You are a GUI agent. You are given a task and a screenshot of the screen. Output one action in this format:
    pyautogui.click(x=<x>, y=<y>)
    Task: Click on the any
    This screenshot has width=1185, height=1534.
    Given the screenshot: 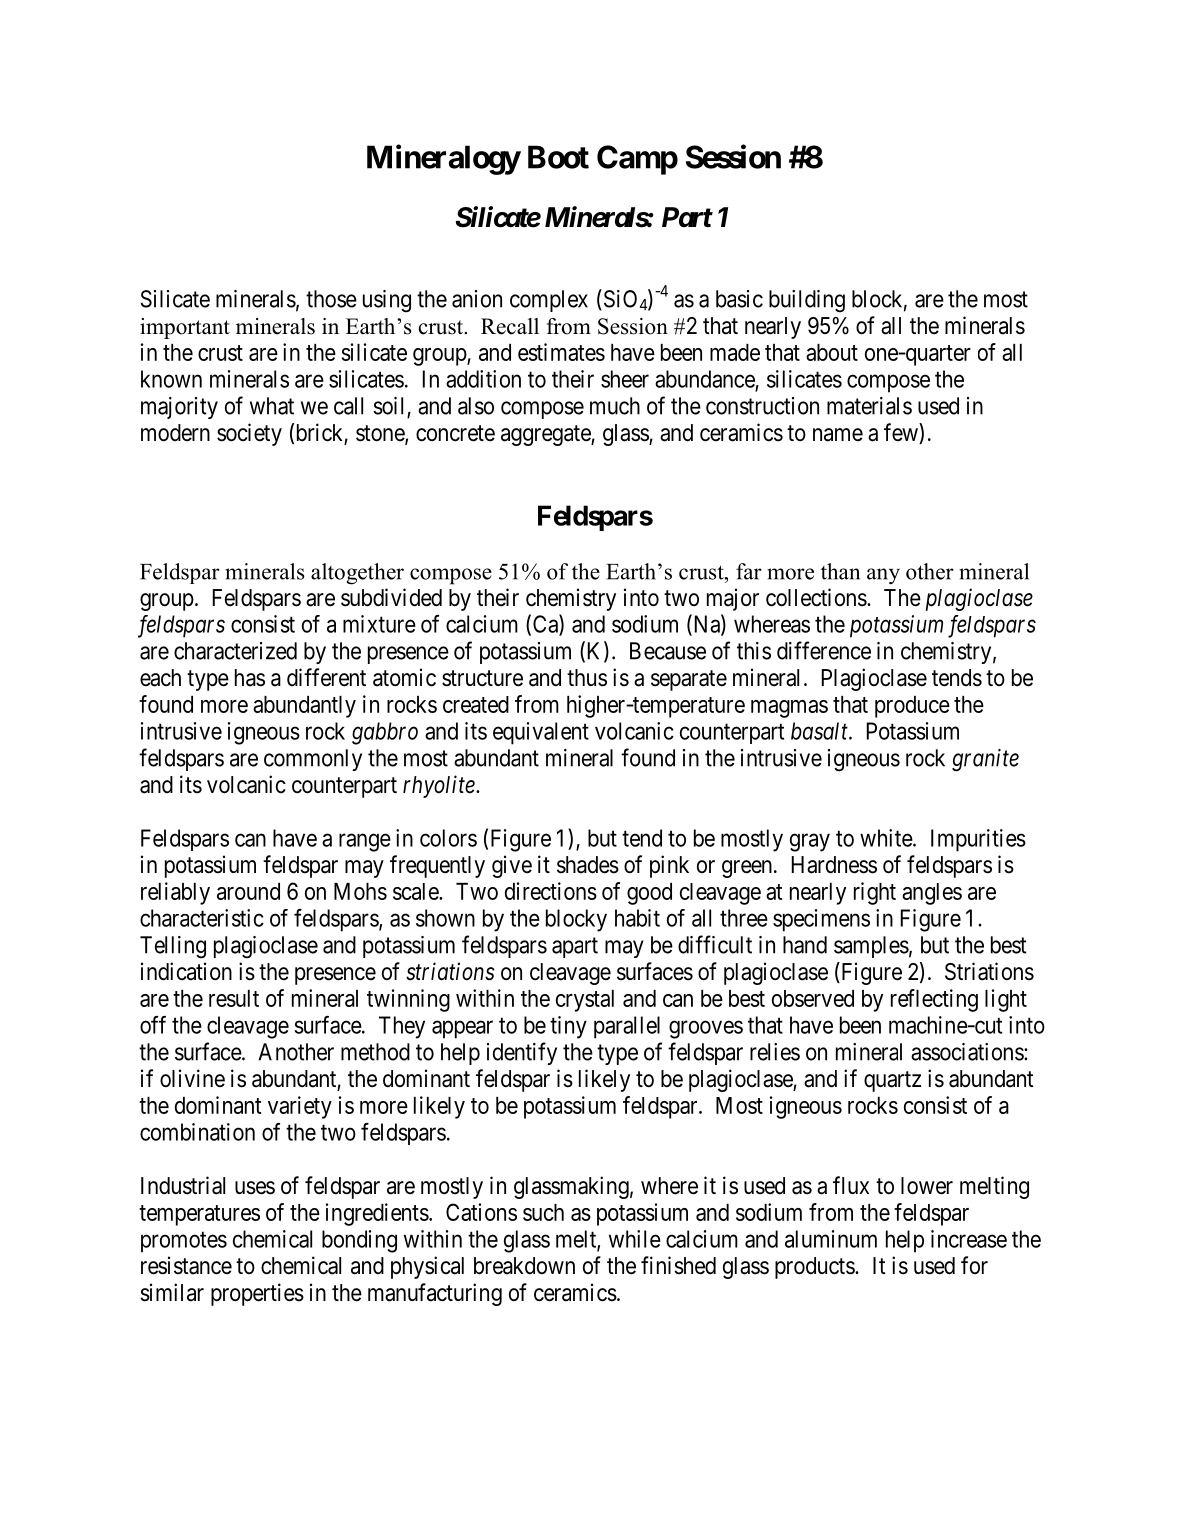 What is the action you would take?
    pyautogui.click(x=883, y=576)
